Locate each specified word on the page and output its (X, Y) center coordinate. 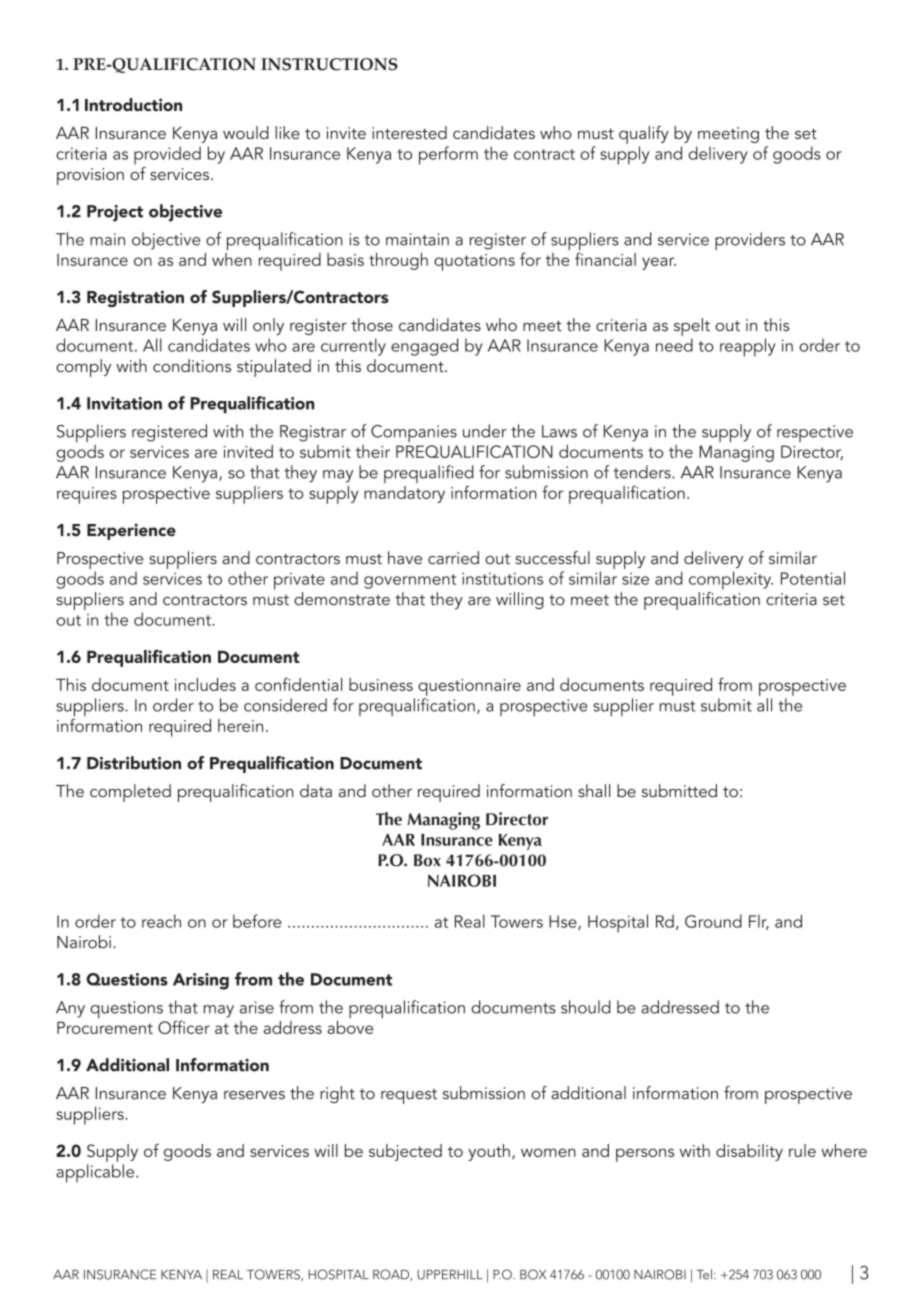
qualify (644, 135)
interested (409, 132)
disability (749, 1152)
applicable (96, 1173)
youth (489, 1152)
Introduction (133, 104)
